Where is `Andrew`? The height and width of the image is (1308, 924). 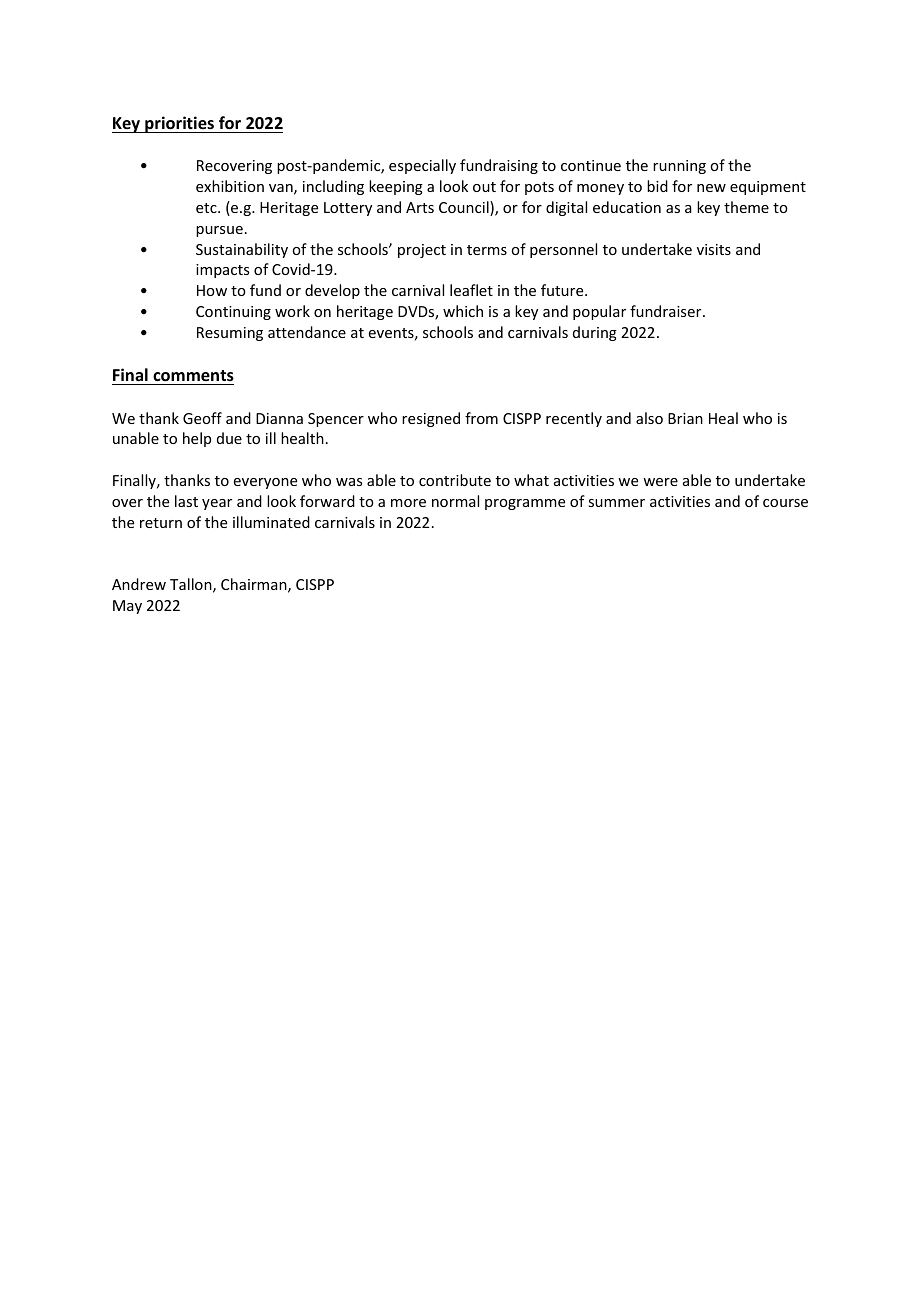 Andrew is located at coordinates (139, 584).
